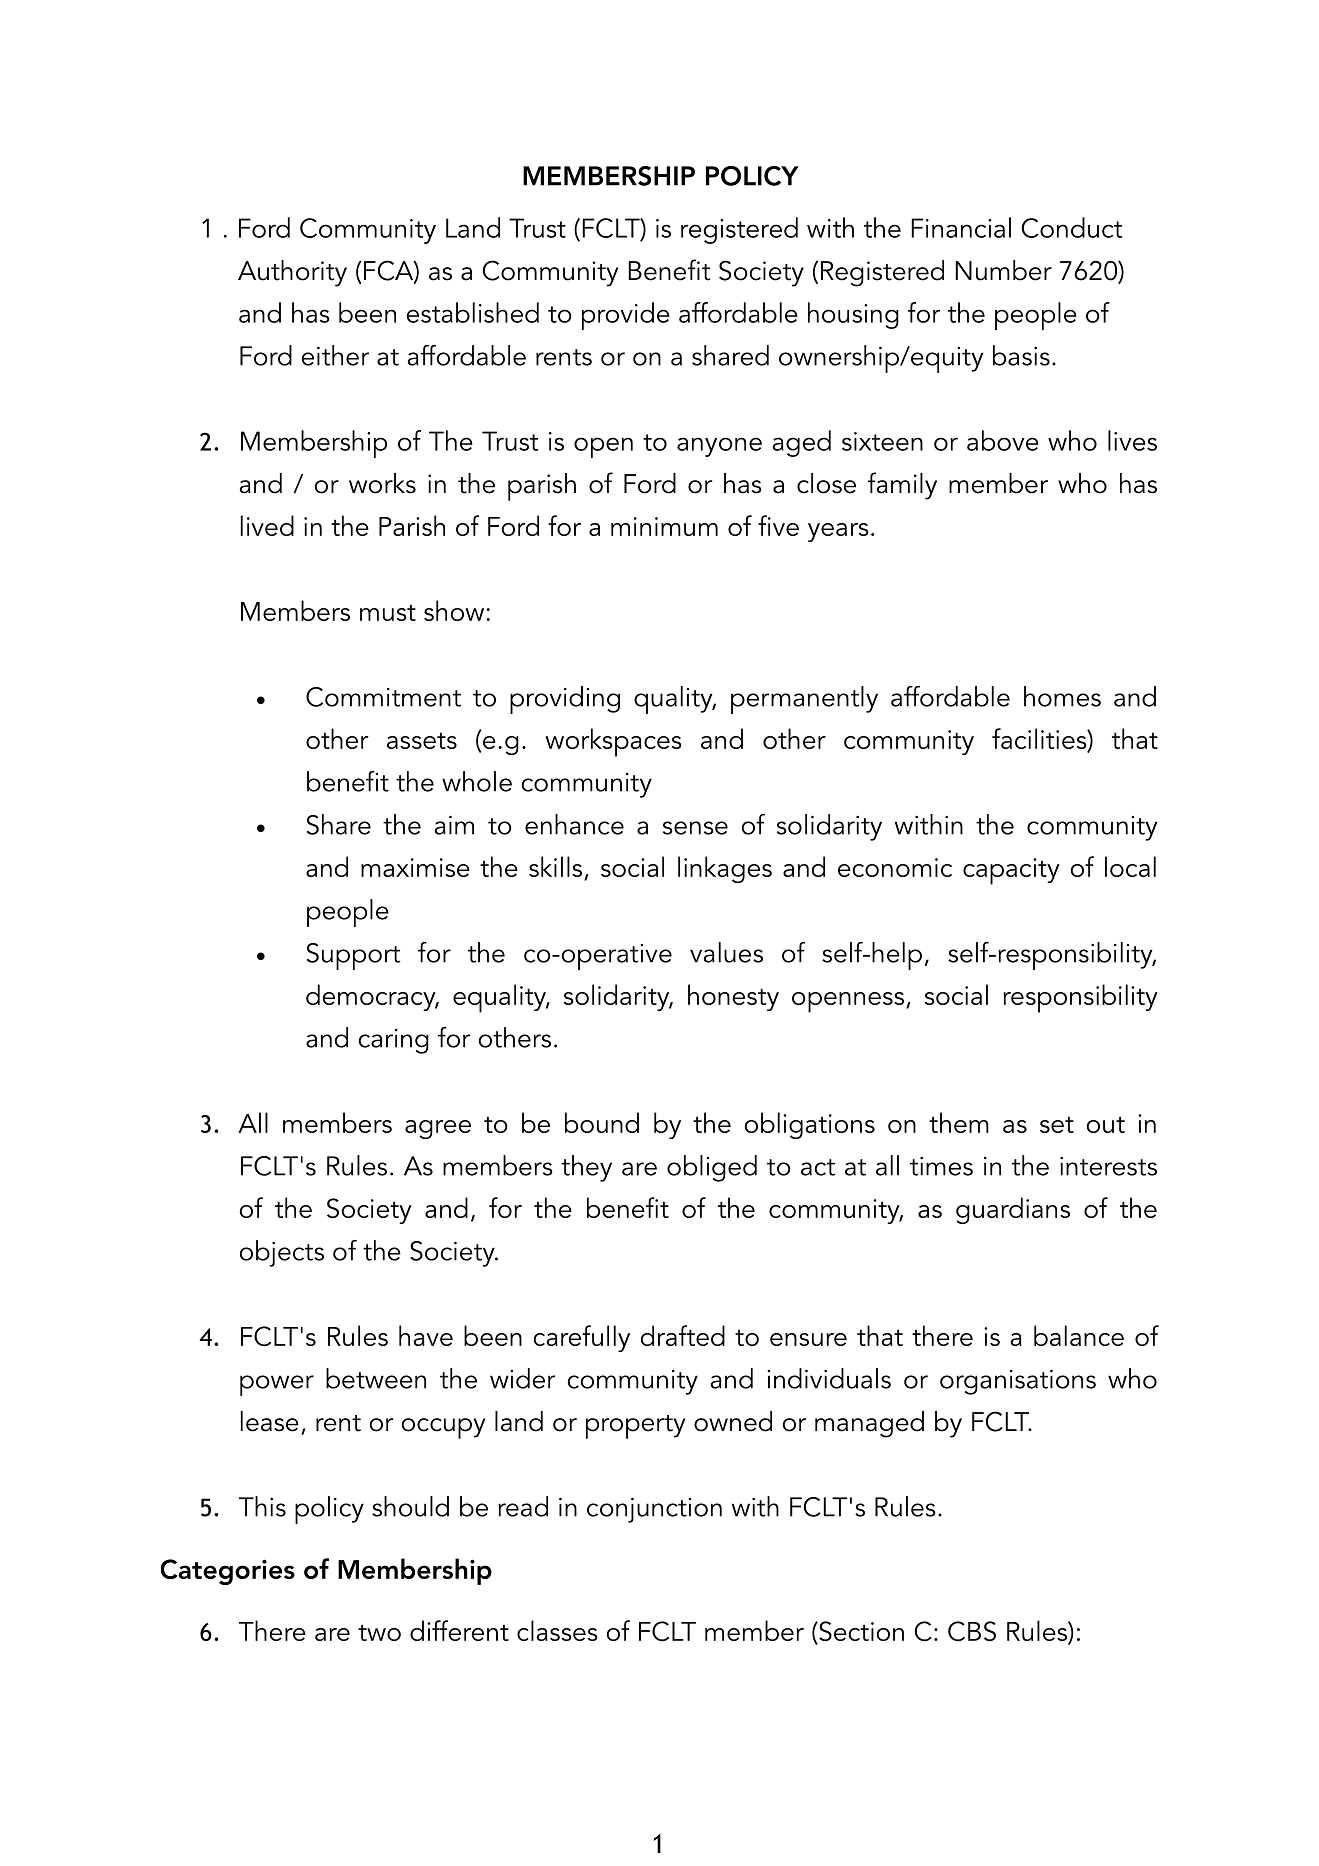 Image resolution: width=1319 pixels, height=1866 pixels. Describe the element at coordinates (379, 1632) in the screenshot. I see `two` at that location.
